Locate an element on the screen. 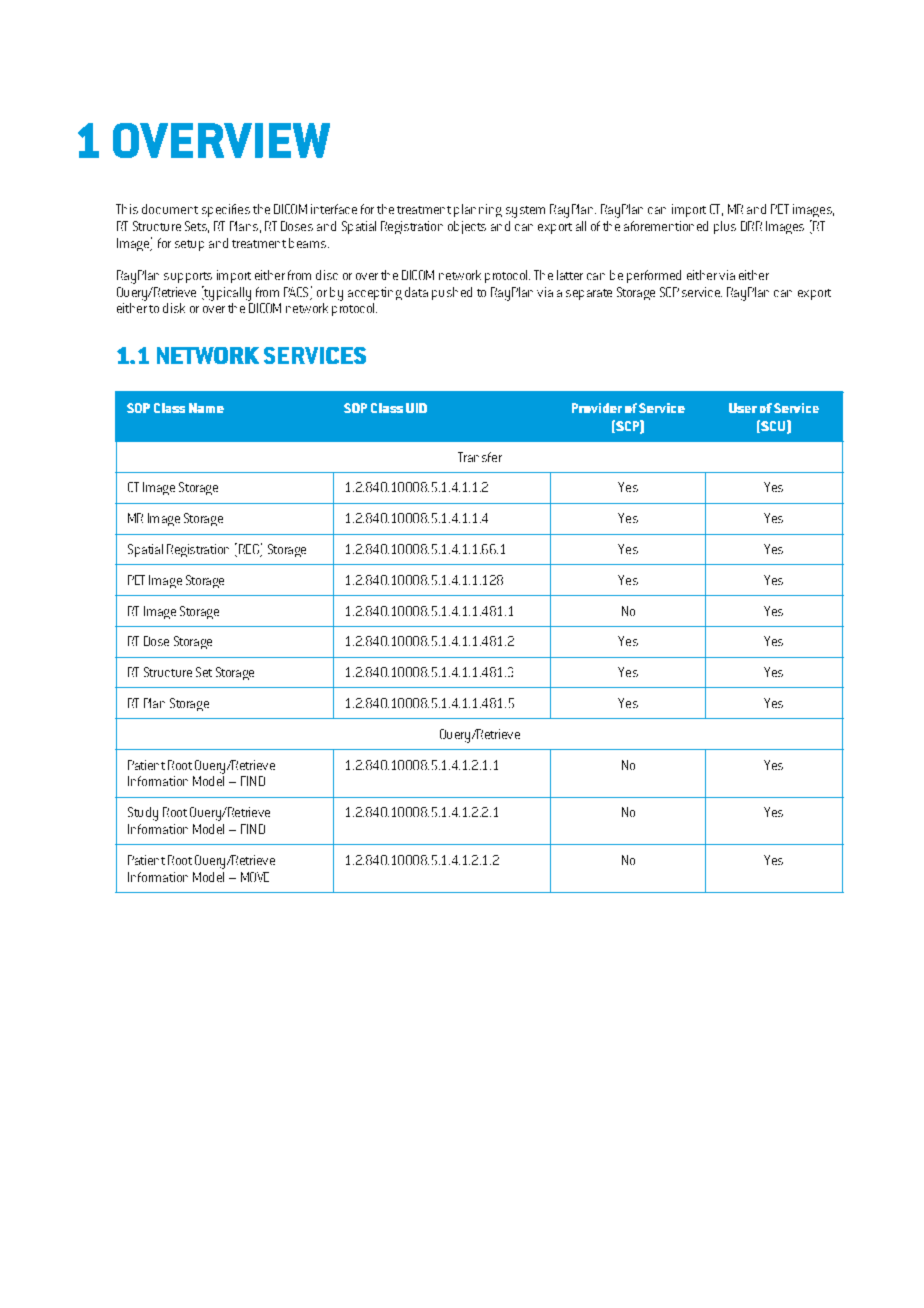  This is located at coordinates (127, 209).
